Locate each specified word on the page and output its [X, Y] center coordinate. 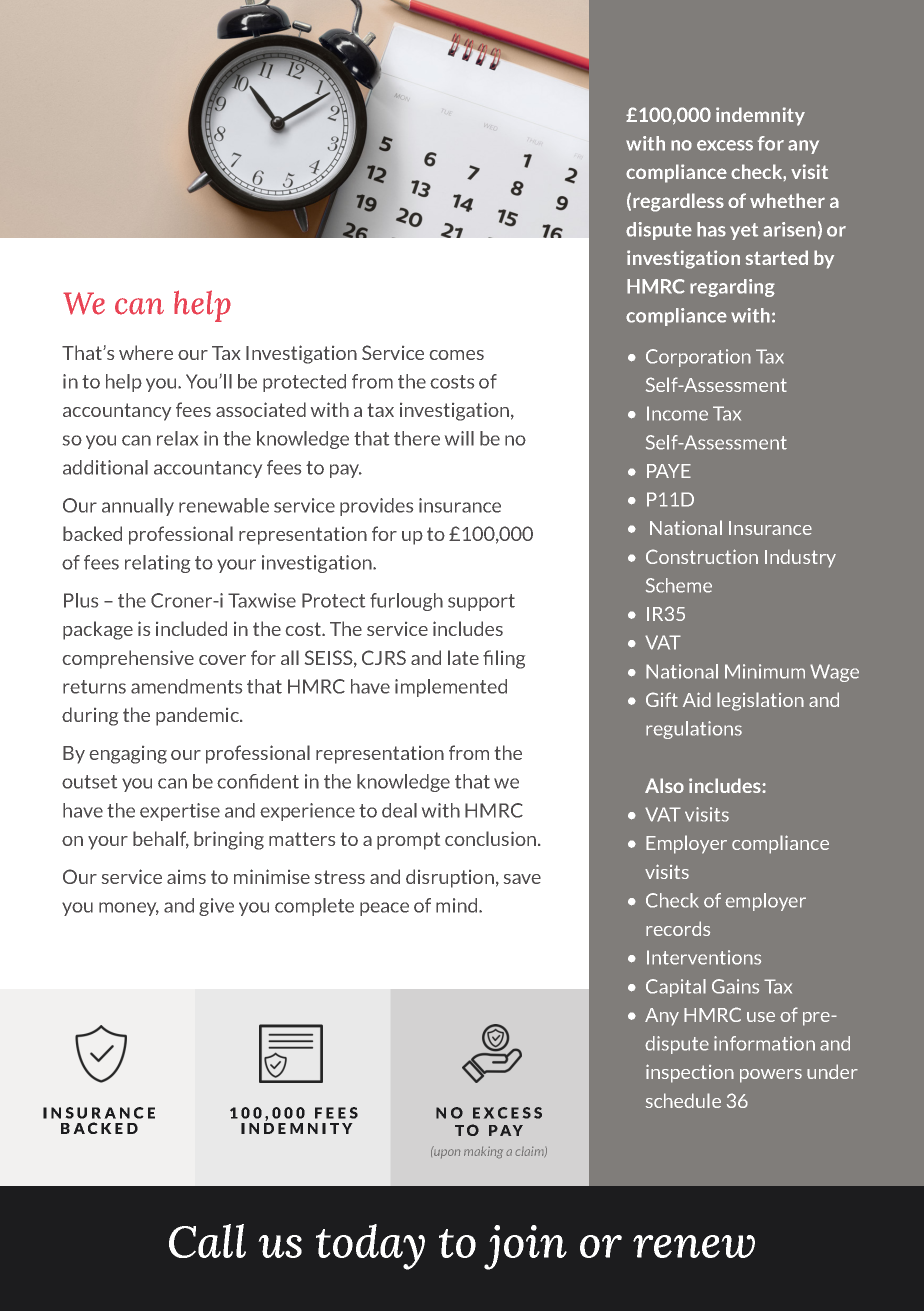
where [146, 352]
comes [457, 355]
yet [744, 231]
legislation [760, 701]
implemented [451, 688]
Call [207, 1241]
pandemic [198, 716]
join [525, 1247]
